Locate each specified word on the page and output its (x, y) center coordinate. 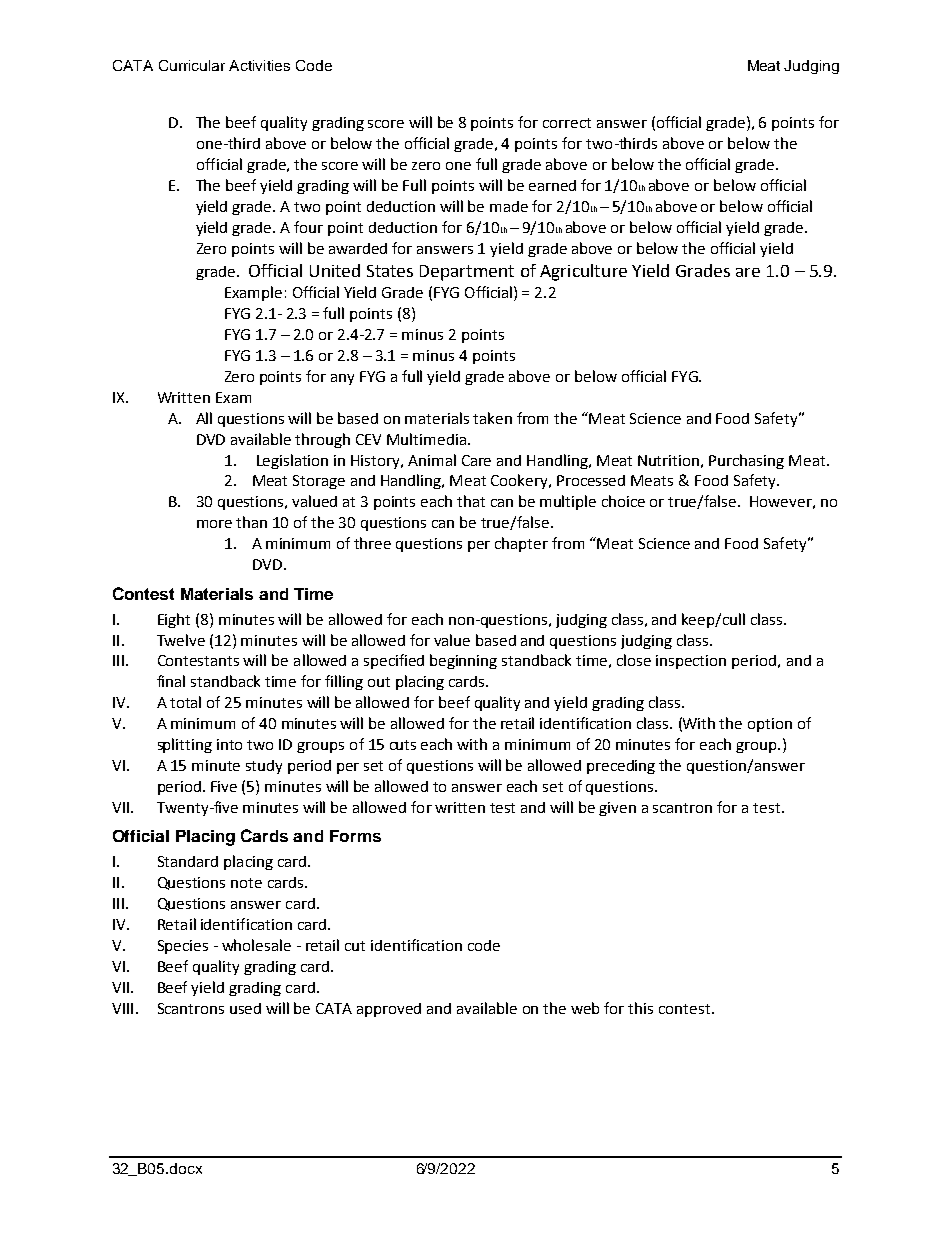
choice (623, 501)
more (214, 524)
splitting (185, 745)
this (640, 1008)
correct (567, 123)
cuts (403, 745)
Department (467, 273)
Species (183, 947)
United (335, 270)
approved (389, 1010)
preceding (621, 767)
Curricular (192, 65)
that (471, 501)
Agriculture (583, 272)
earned (552, 185)
